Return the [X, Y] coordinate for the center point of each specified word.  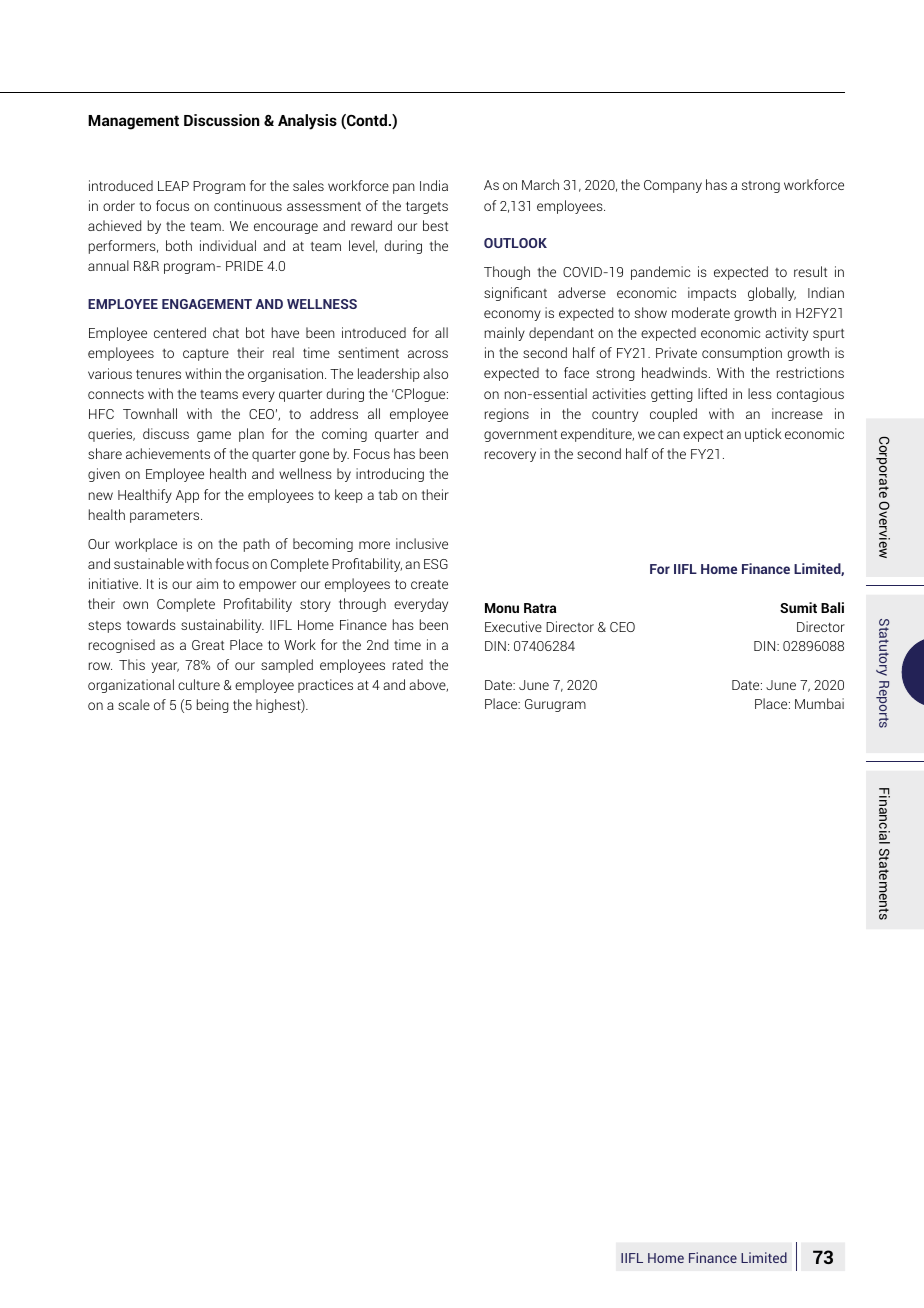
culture [199, 684]
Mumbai [819, 703]
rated [408, 664]
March [540, 184]
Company [673, 186]
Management [133, 122]
